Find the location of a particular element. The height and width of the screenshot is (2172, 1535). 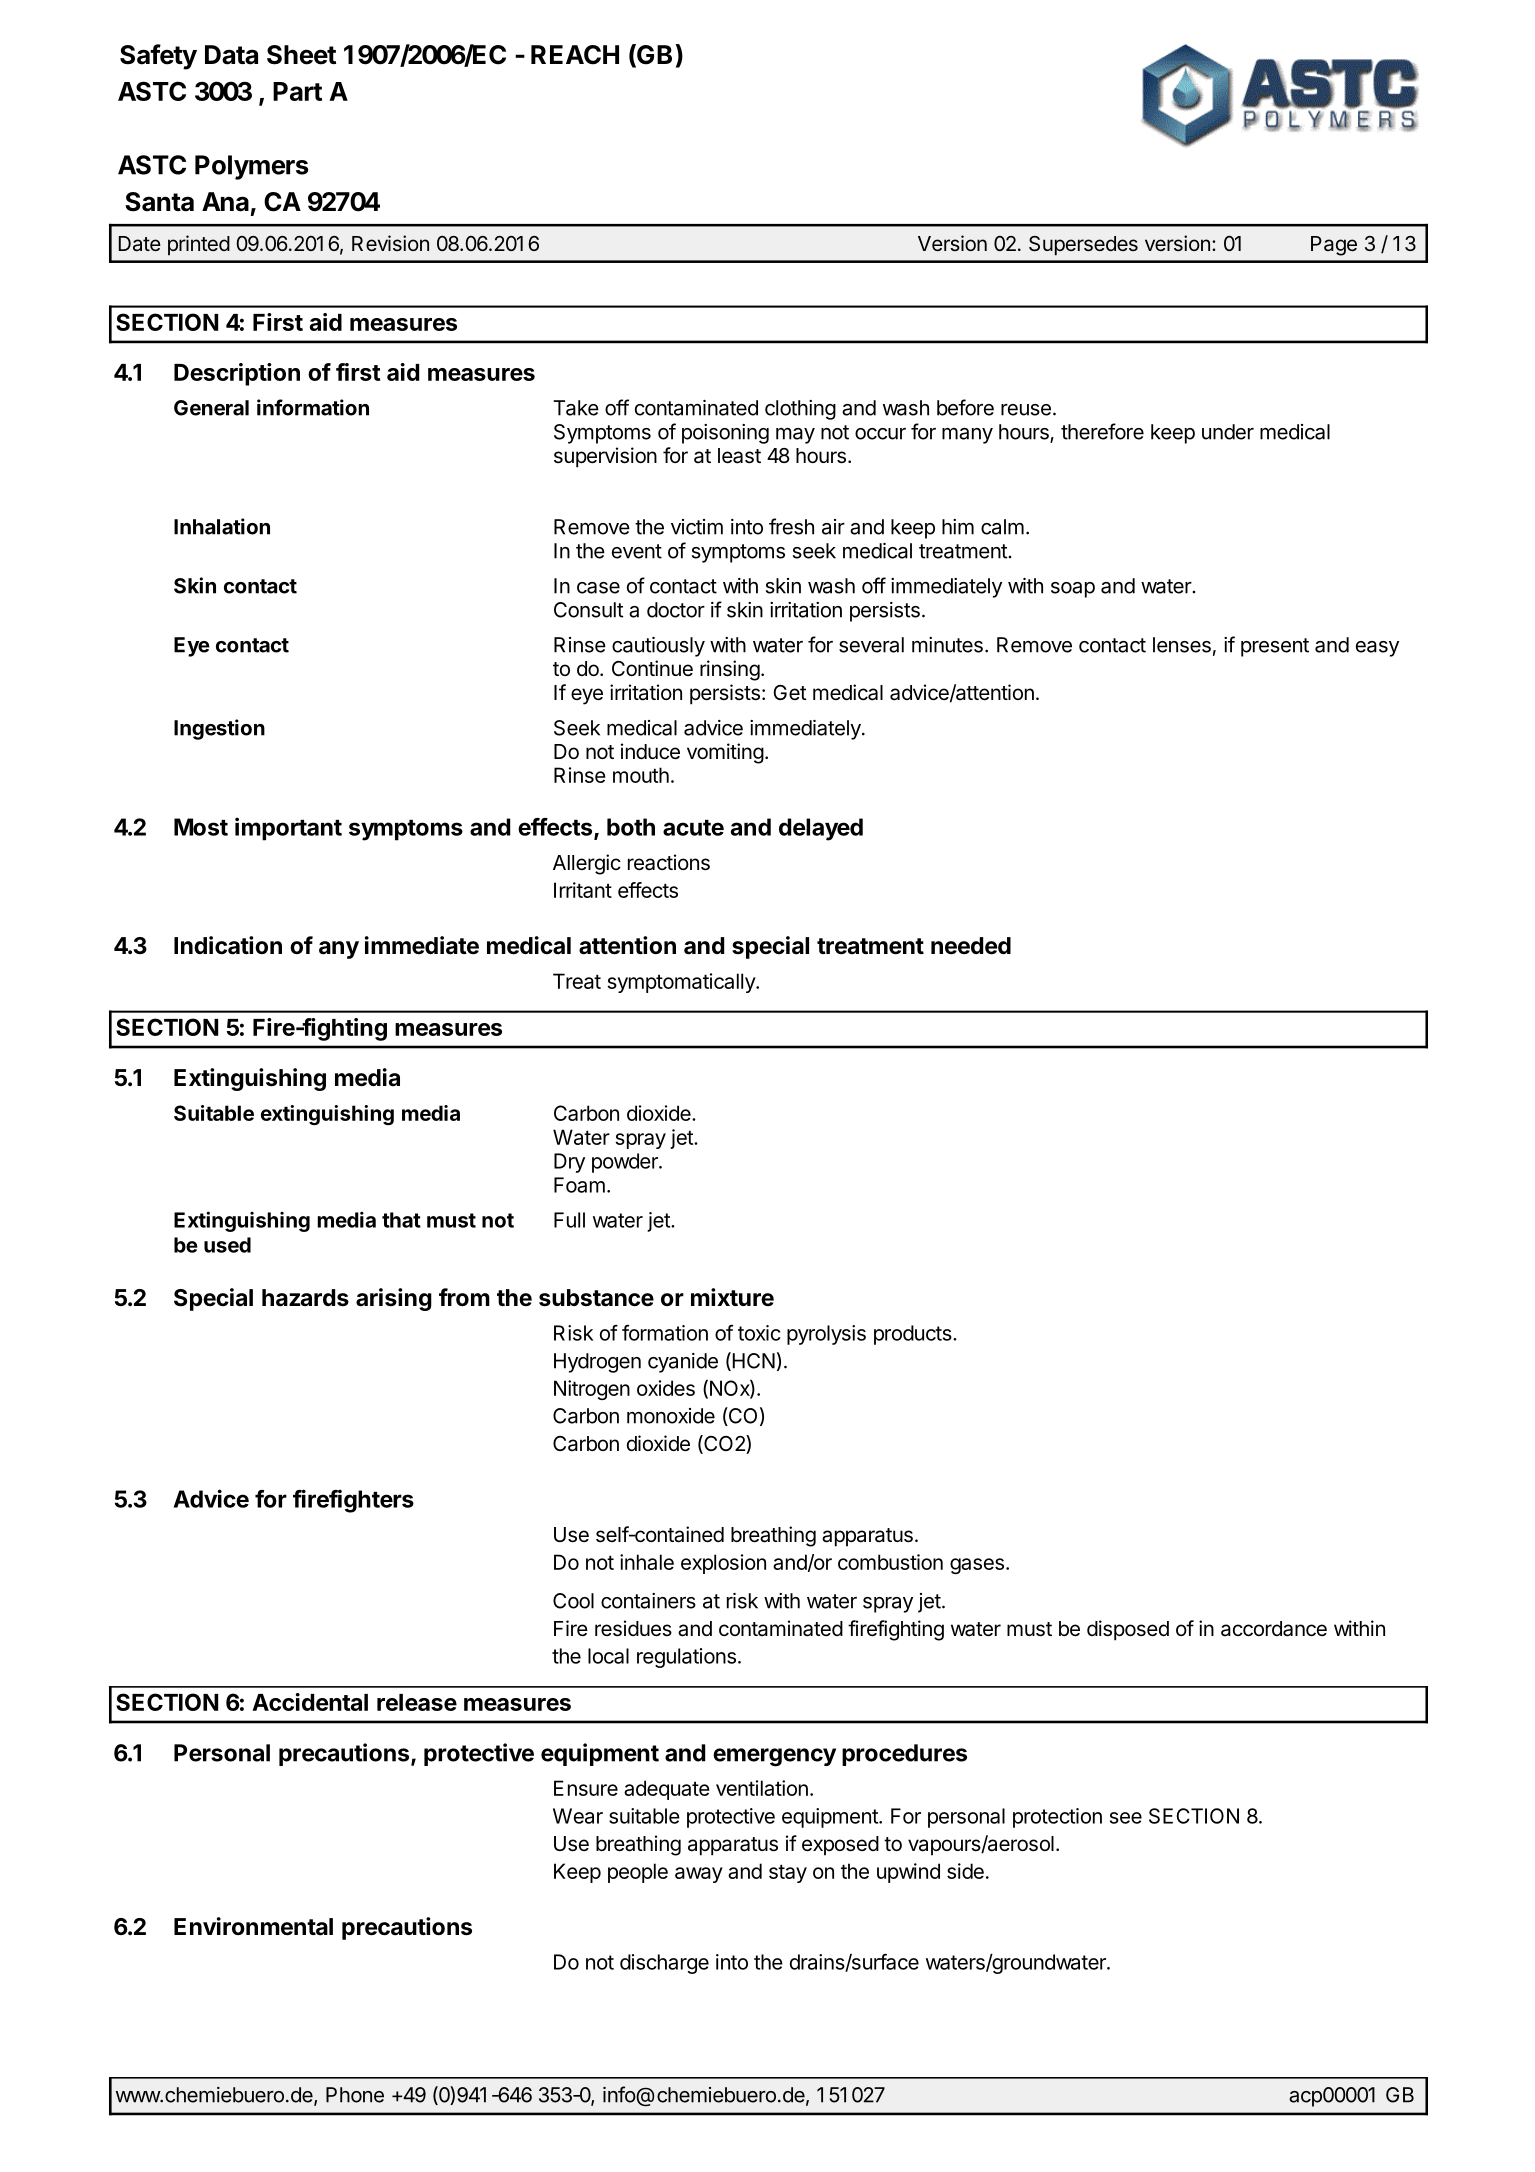

hazards is located at coordinates (305, 1298).
